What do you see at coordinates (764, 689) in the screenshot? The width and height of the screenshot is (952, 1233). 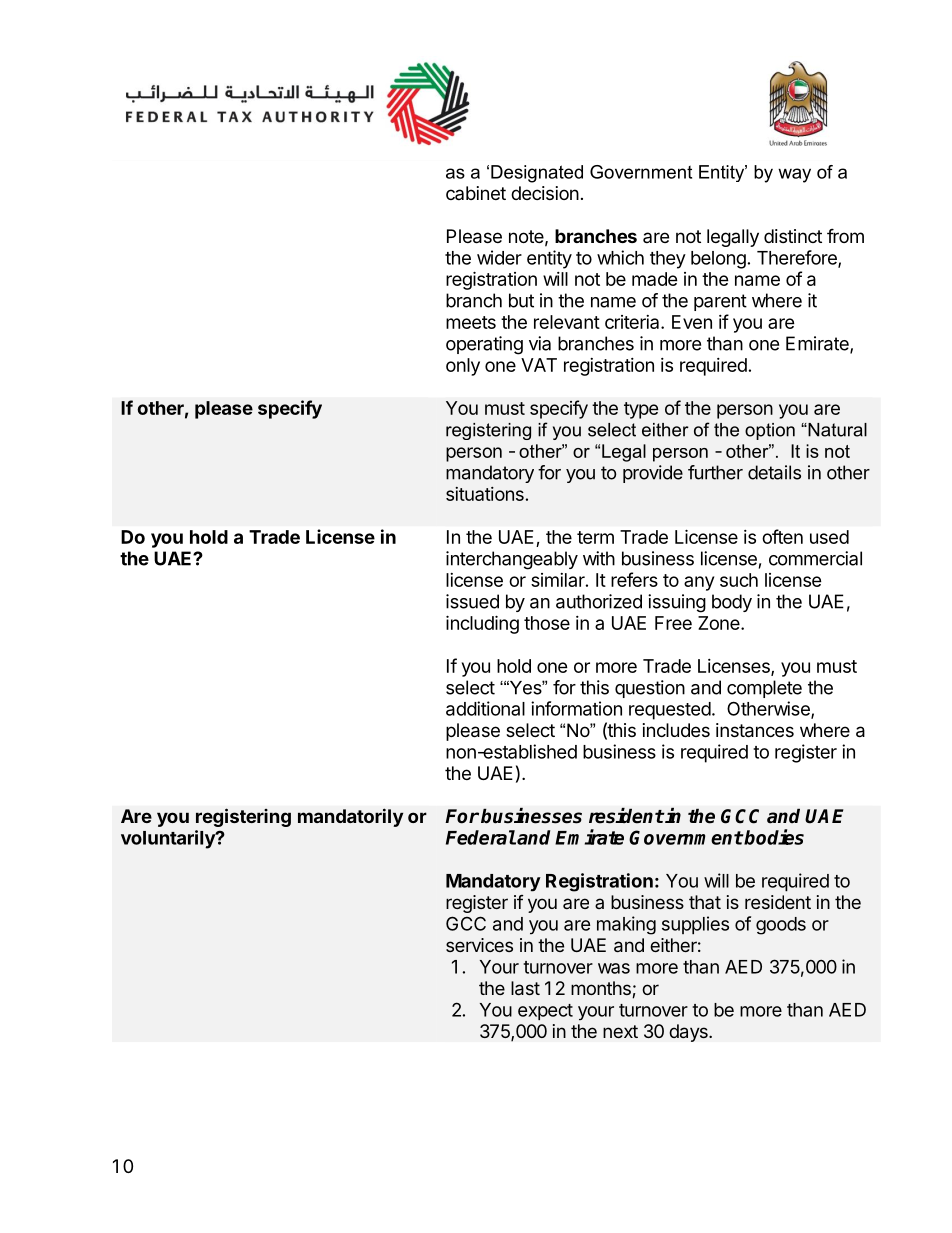 I see `complete` at bounding box center [764, 689].
